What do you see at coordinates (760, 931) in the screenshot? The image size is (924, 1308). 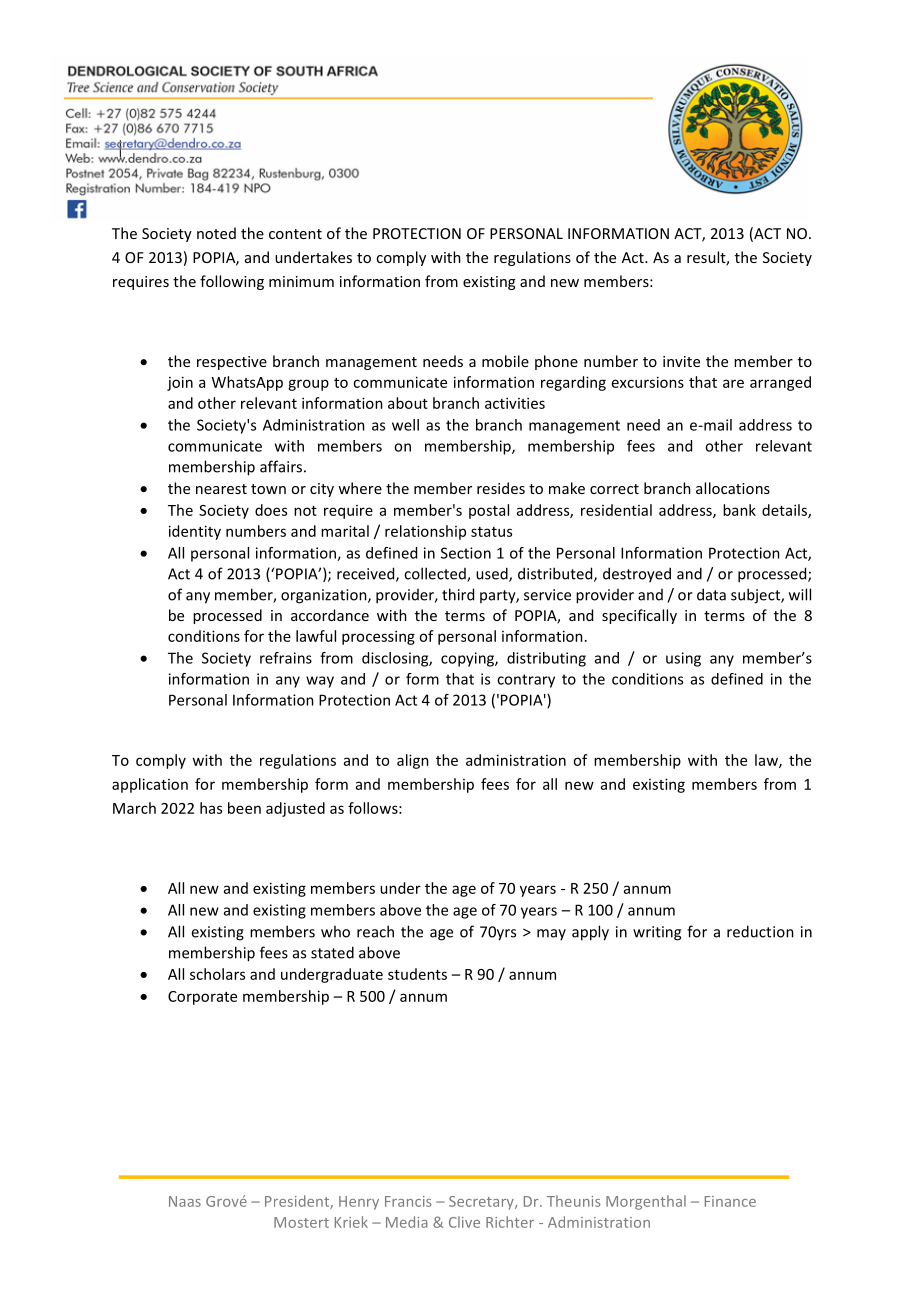 I see `reduction` at bounding box center [760, 931].
